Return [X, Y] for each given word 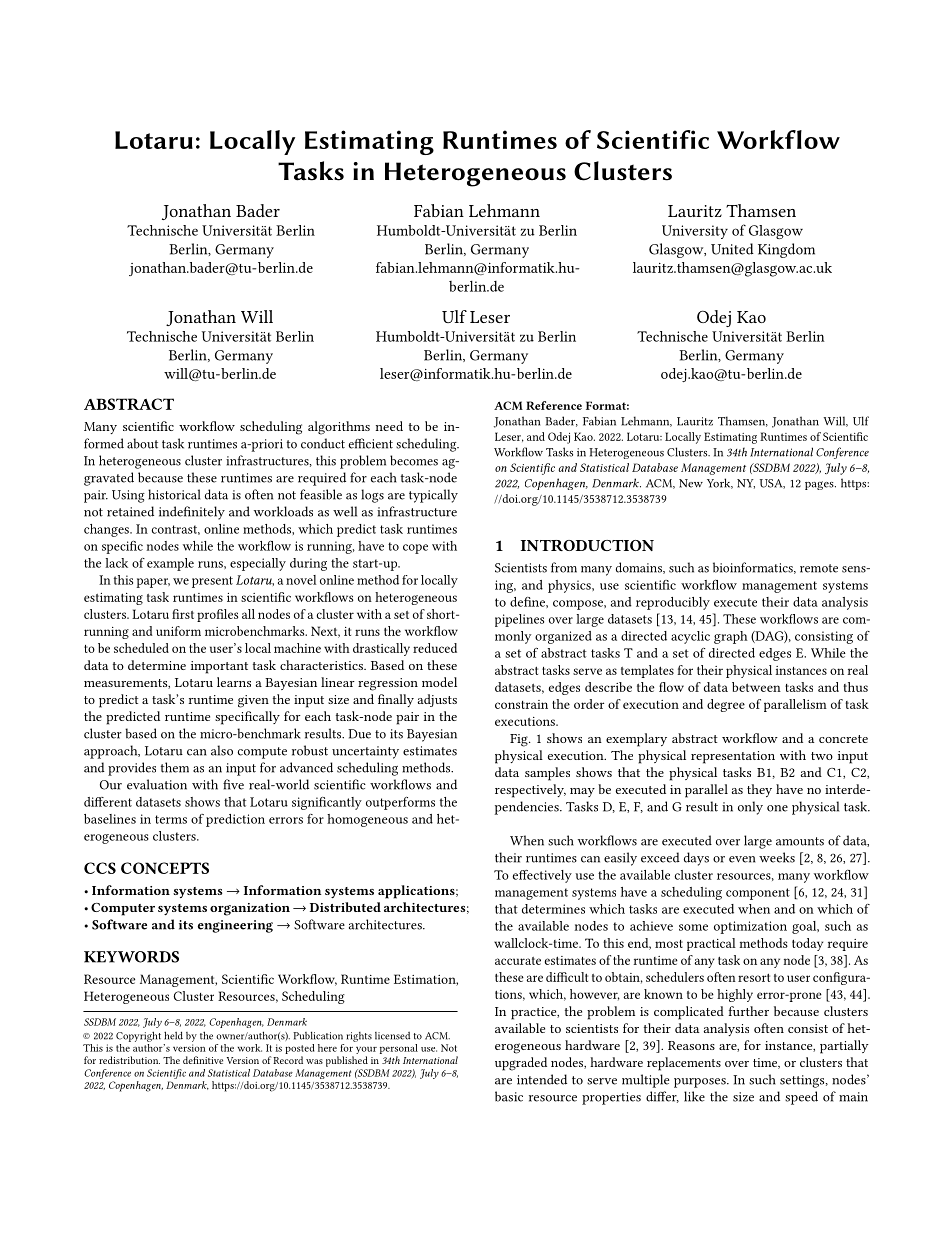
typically [433, 496]
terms [171, 819]
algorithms [339, 428]
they [759, 790]
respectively [530, 791]
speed [801, 1098]
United [732, 249]
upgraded [521, 1064]
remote [819, 568]
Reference [554, 405]
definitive [203, 1060]
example [170, 564]
